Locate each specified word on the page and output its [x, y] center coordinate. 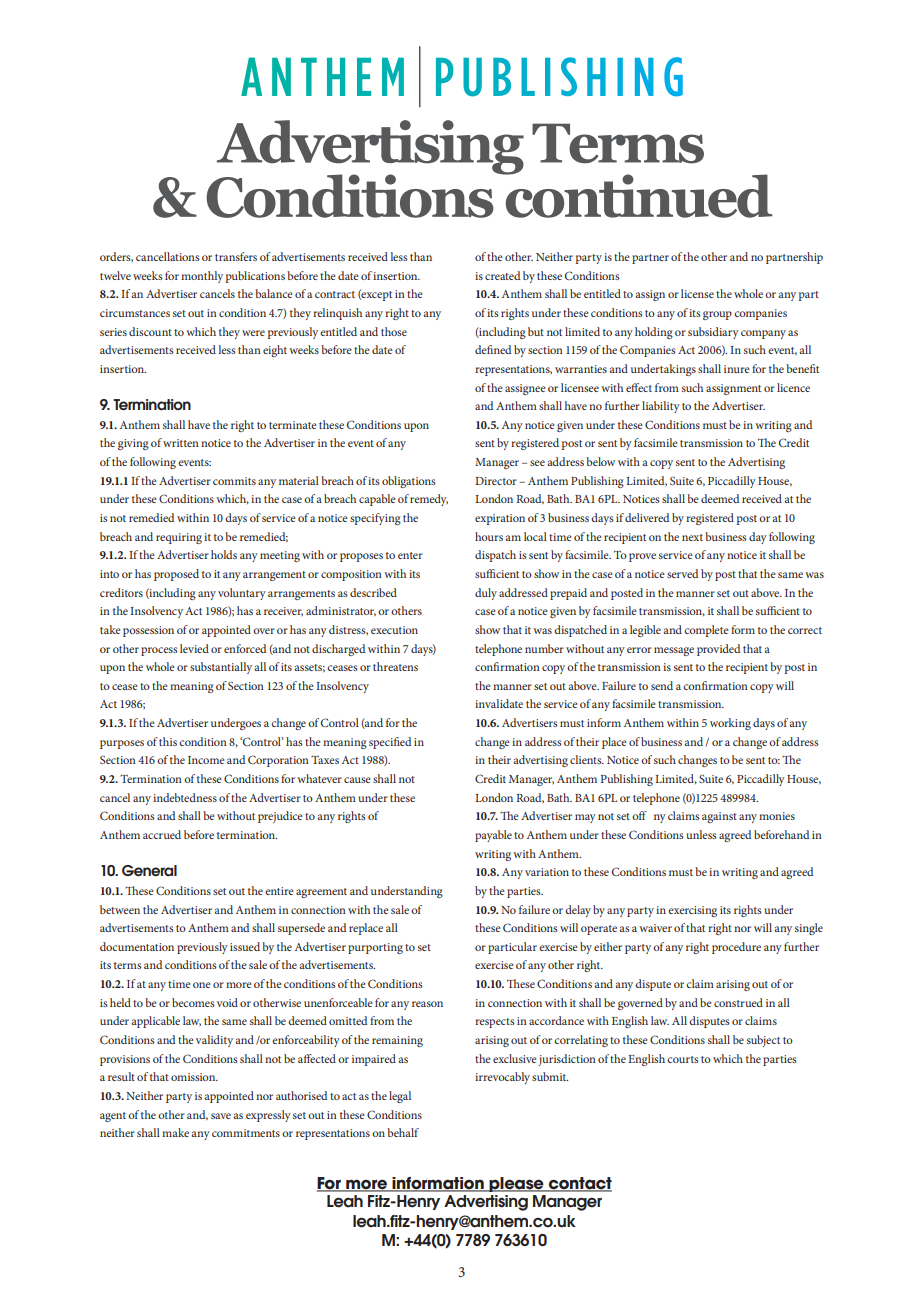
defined [493, 349]
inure [737, 369]
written [181, 443]
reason [427, 1004]
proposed [176, 575]
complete [706, 631]
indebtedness [185, 797]
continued [638, 194]
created [502, 275]
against [719, 817]
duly [486, 594]
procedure [736, 948]
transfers [236, 256]
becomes [193, 1002]
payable [493, 836]
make [175, 1132]
